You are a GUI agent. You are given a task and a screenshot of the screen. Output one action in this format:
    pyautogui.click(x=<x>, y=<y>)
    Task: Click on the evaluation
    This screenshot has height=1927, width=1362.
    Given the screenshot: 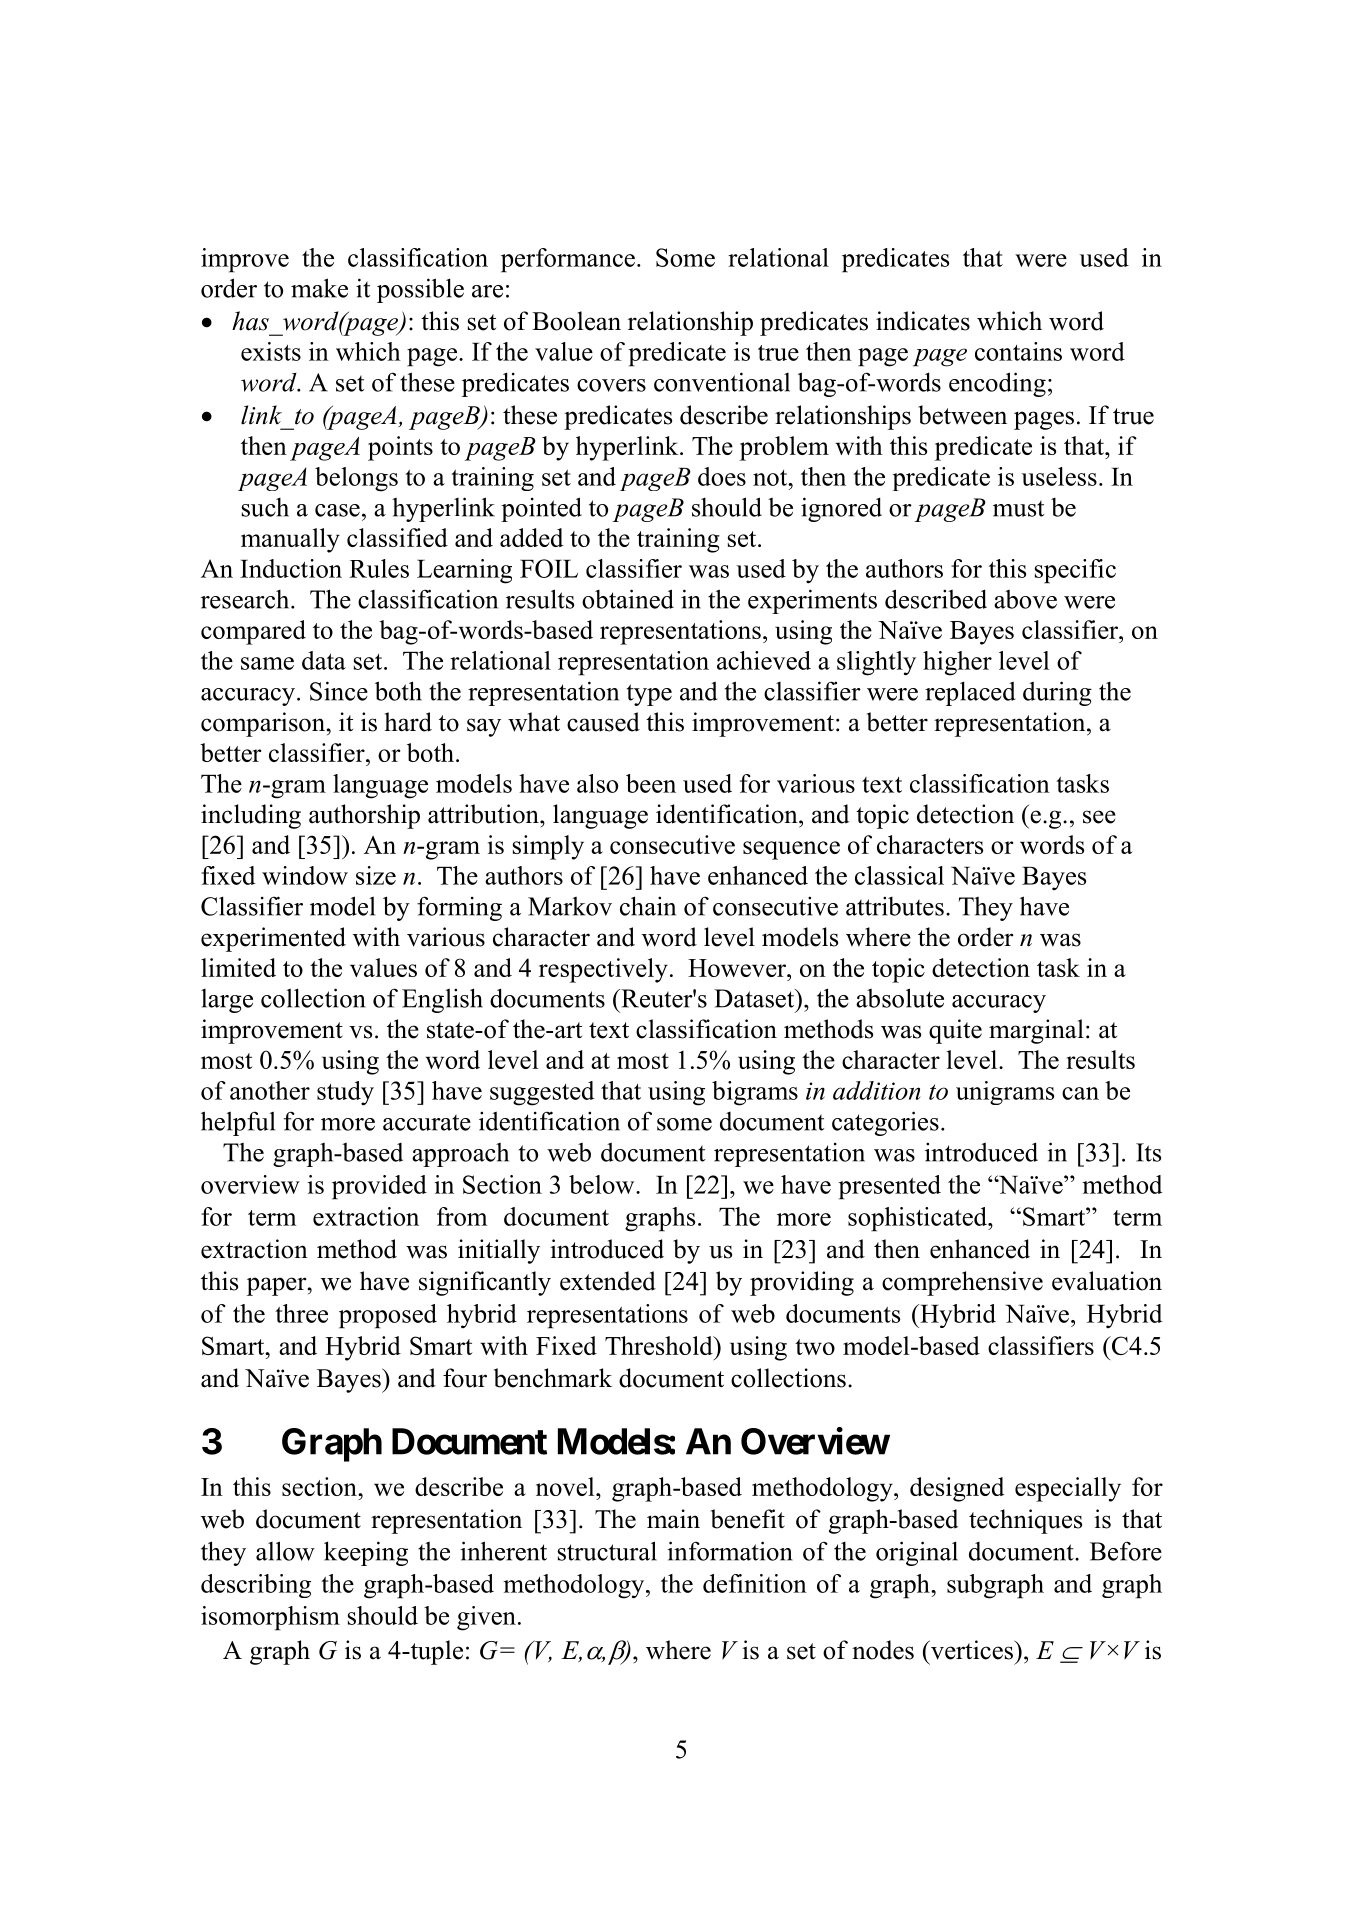 What is the action you would take?
    pyautogui.click(x=1107, y=1281)
